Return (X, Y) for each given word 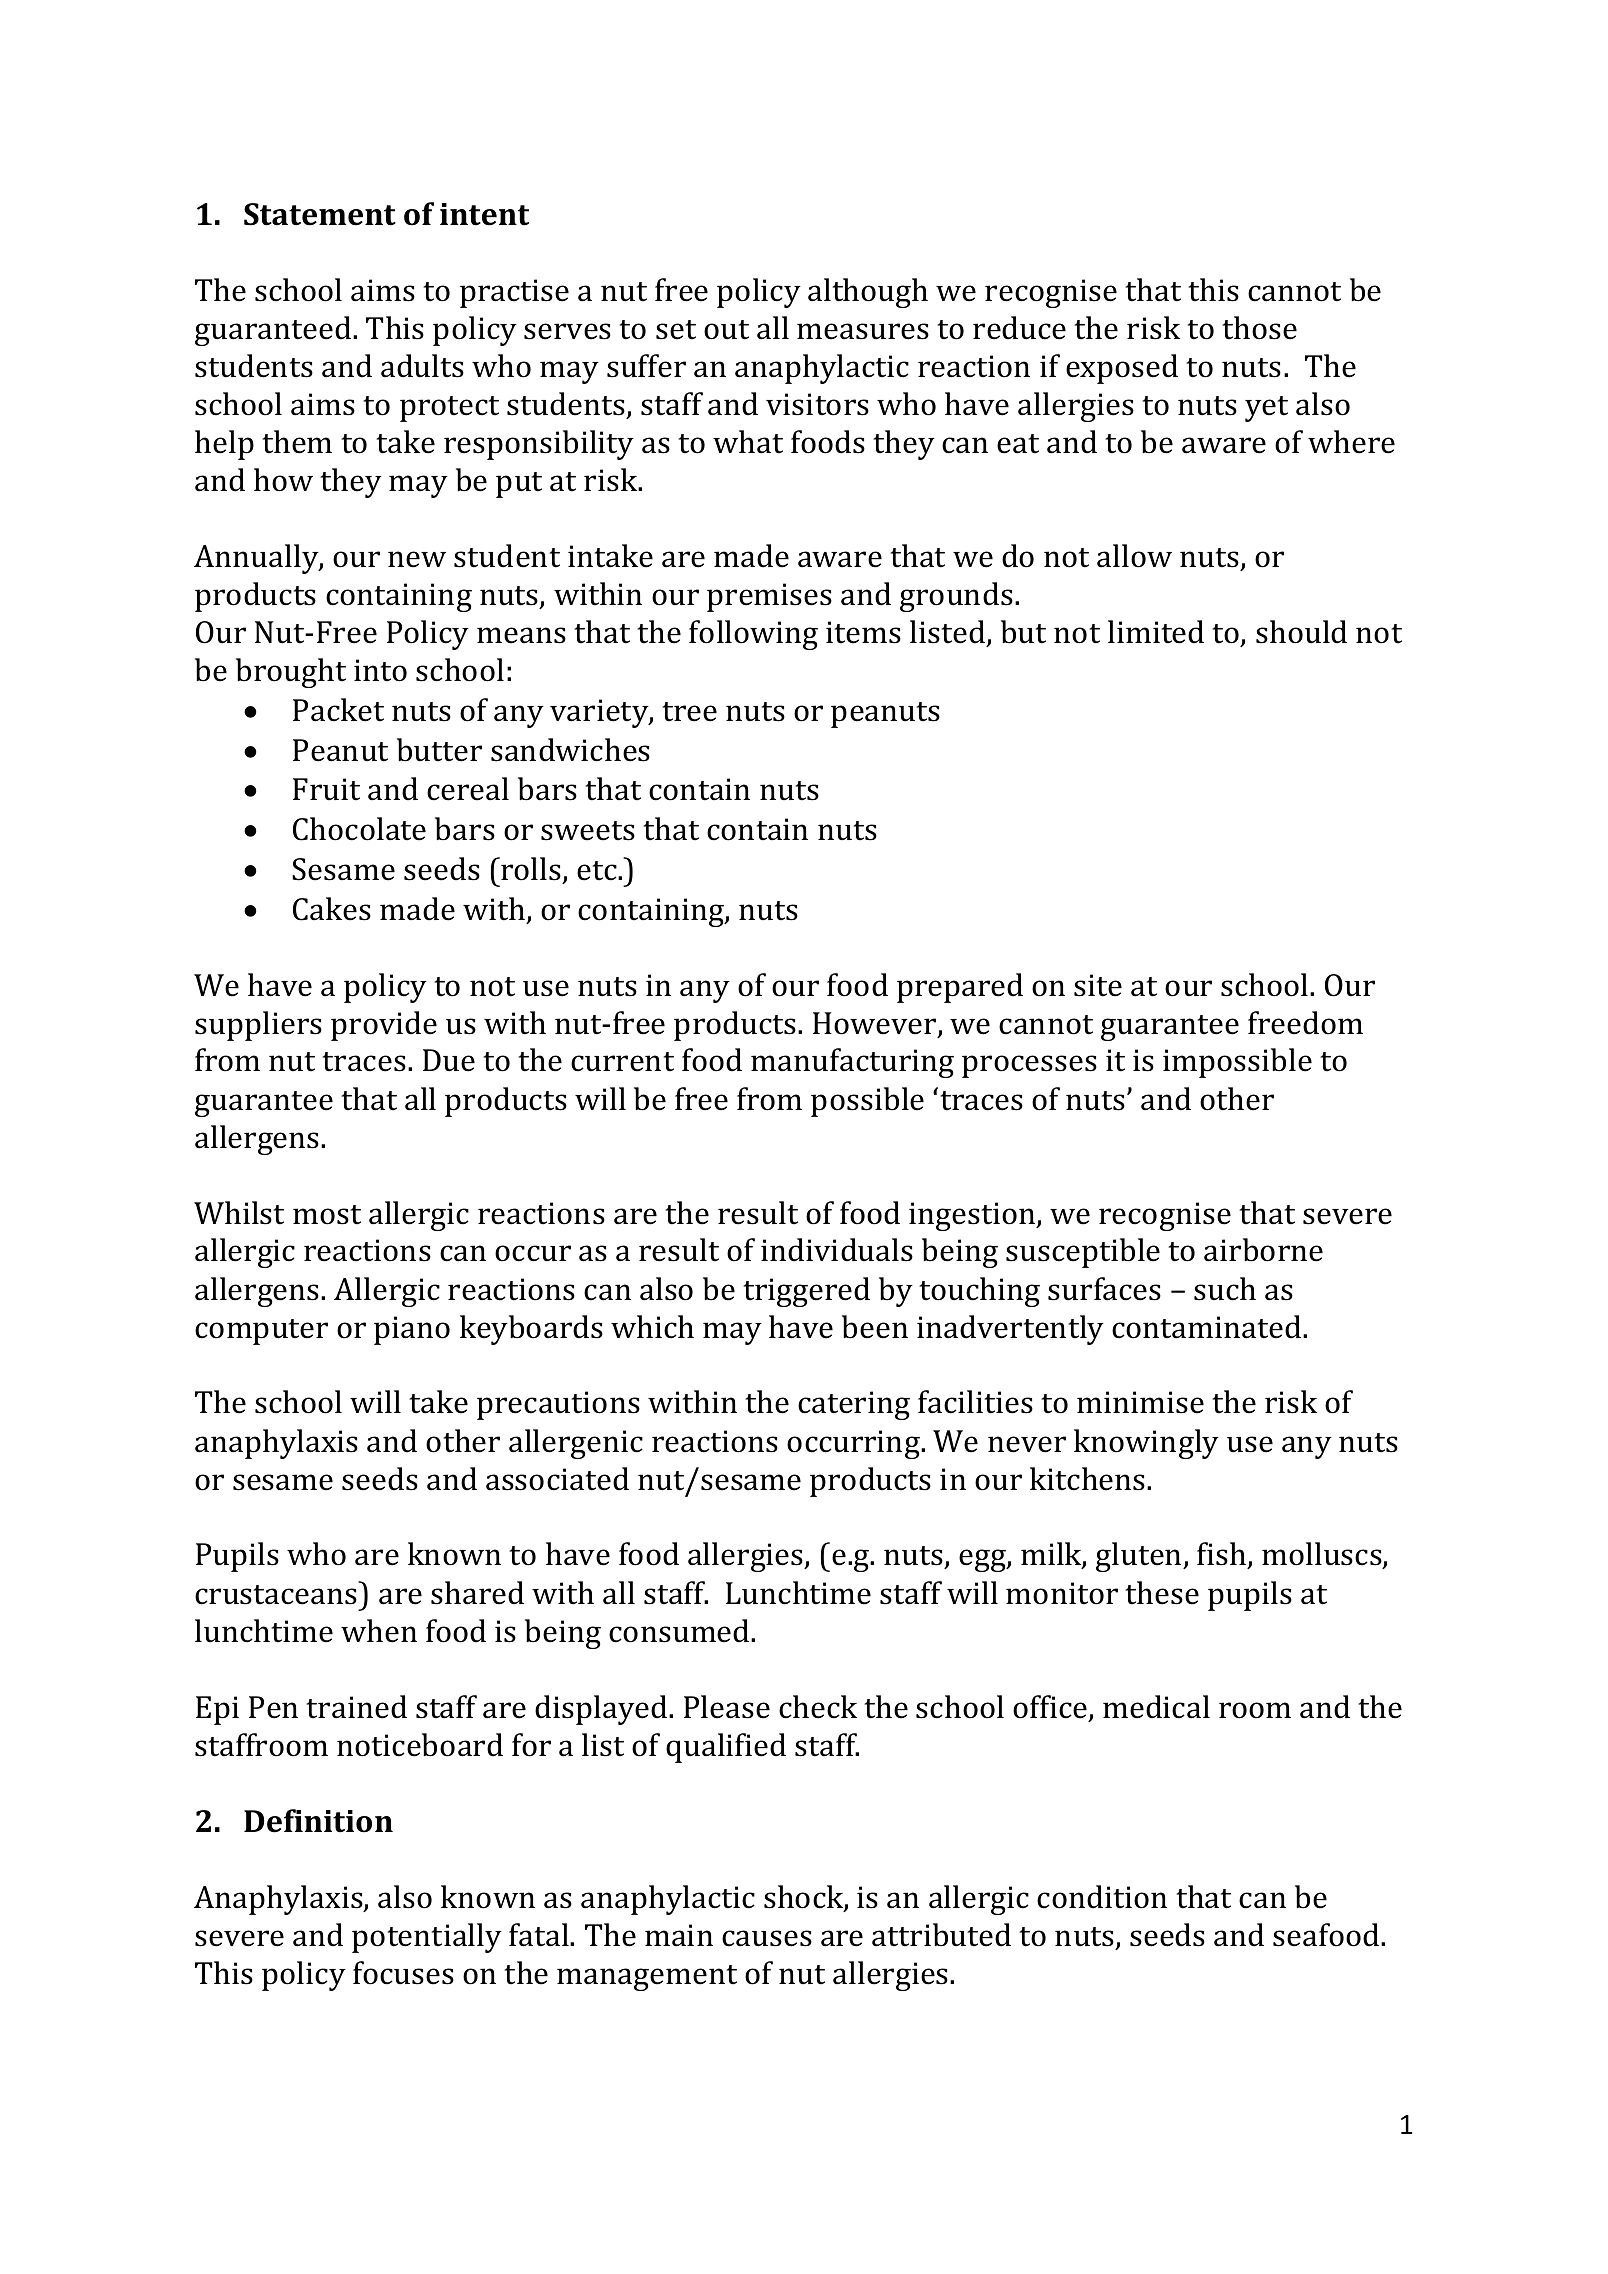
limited (1156, 632)
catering (854, 1405)
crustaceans (276, 1595)
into (380, 670)
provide (384, 1026)
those (1259, 328)
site (1098, 985)
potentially (427, 1938)
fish (1223, 1555)
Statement (320, 214)
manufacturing (852, 1063)
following (753, 635)
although (868, 293)
